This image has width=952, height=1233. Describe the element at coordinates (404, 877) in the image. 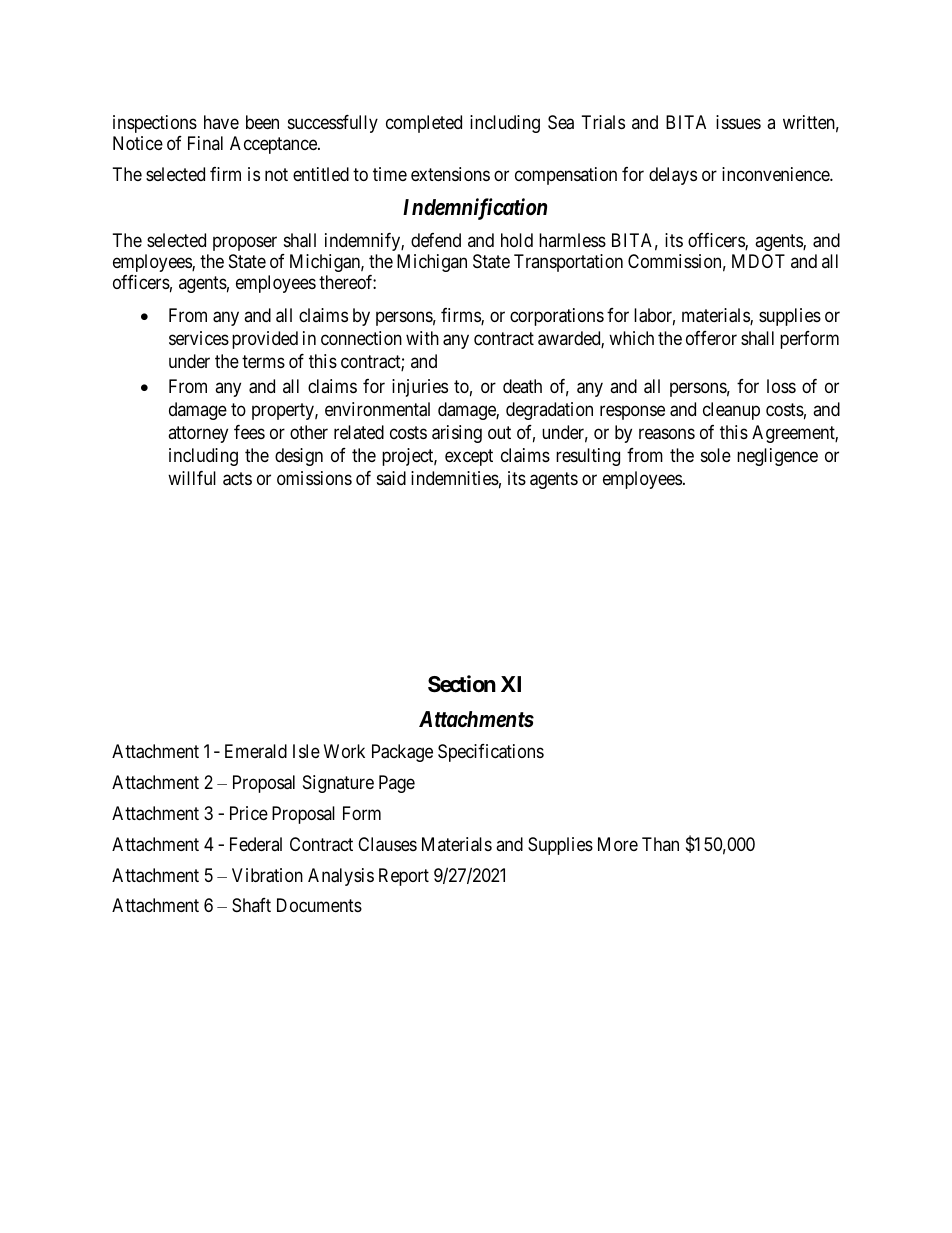

I see `Report` at that location.
